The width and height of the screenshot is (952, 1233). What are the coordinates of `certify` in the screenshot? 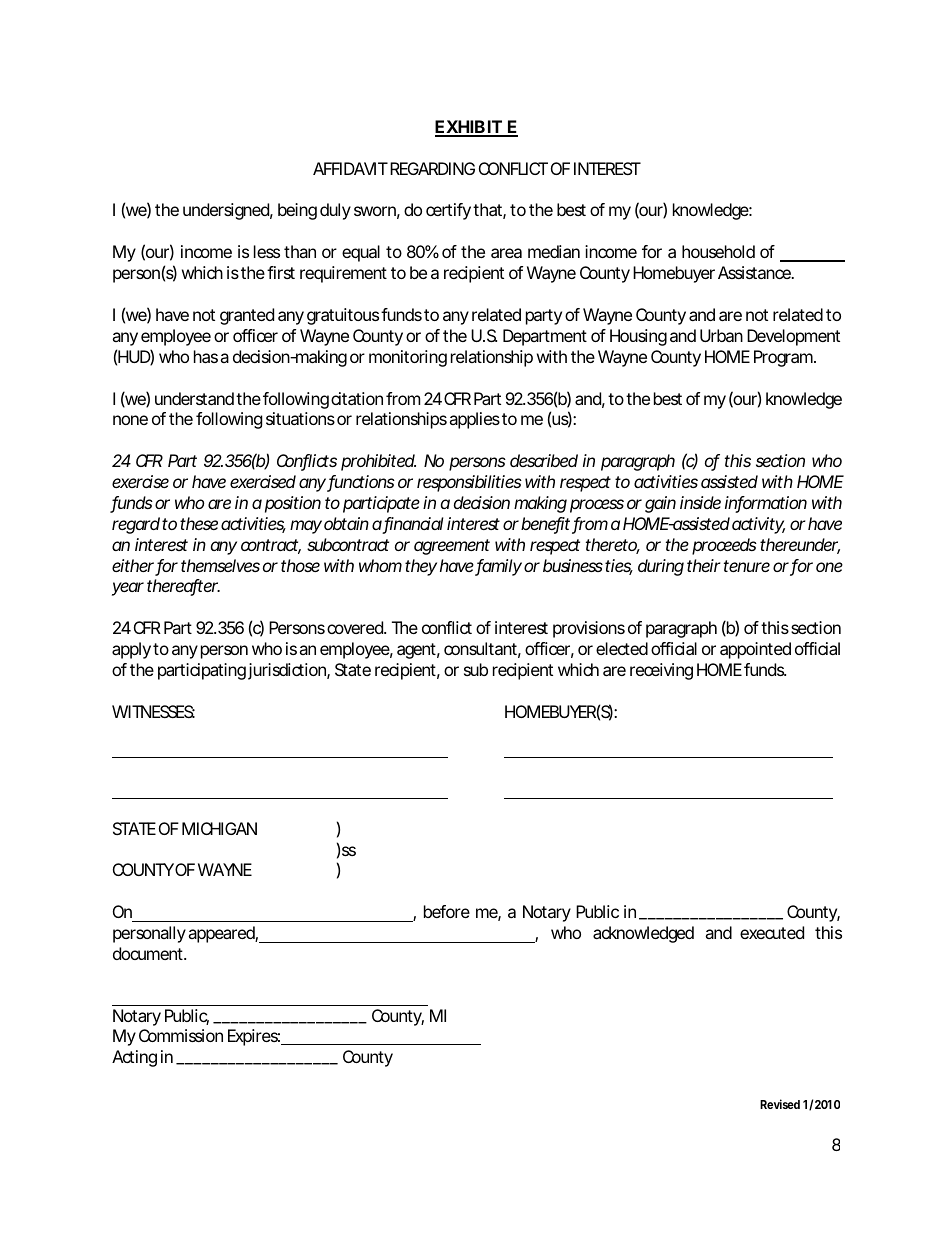 It's located at (448, 211).
